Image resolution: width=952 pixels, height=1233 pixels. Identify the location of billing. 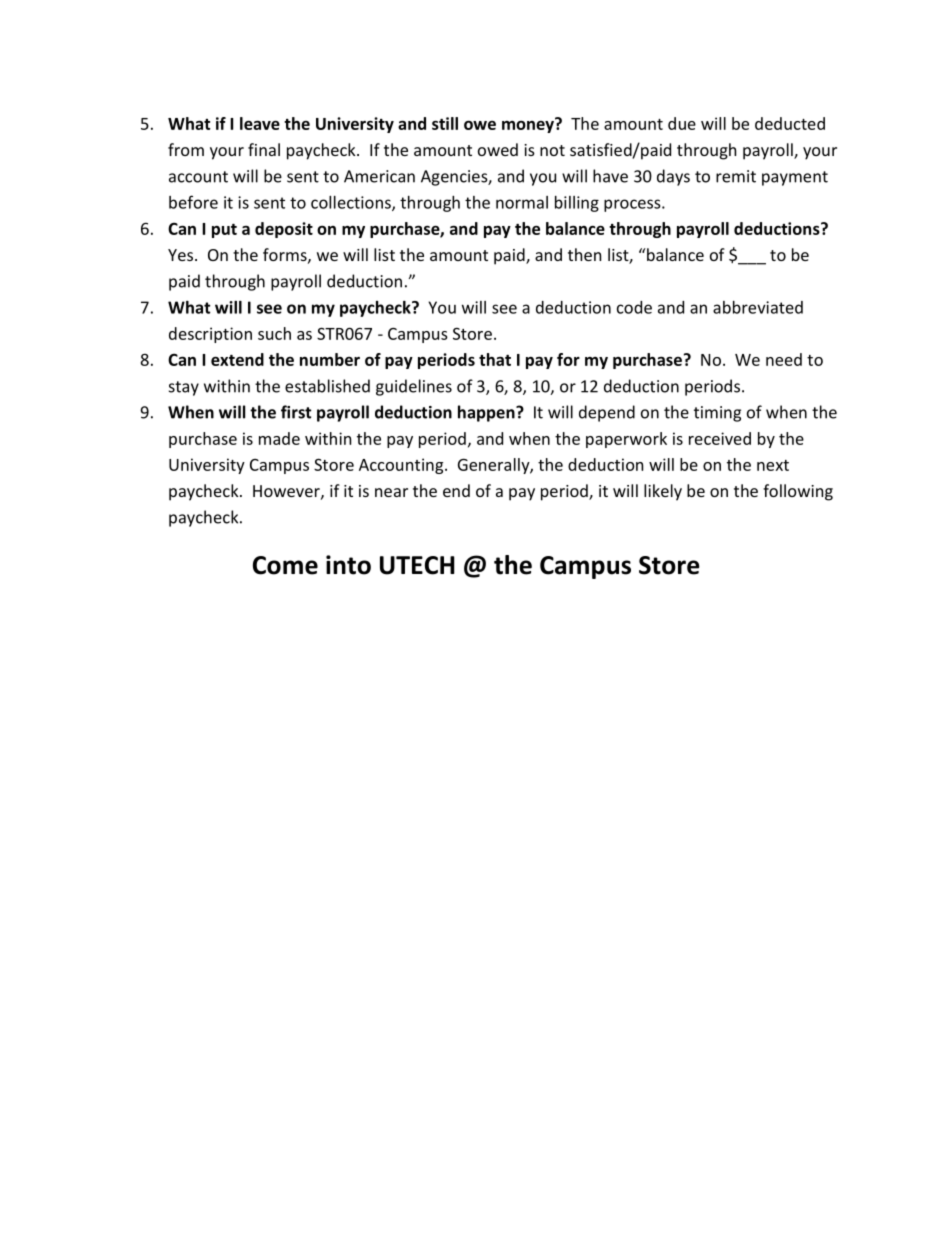
(577, 204).
